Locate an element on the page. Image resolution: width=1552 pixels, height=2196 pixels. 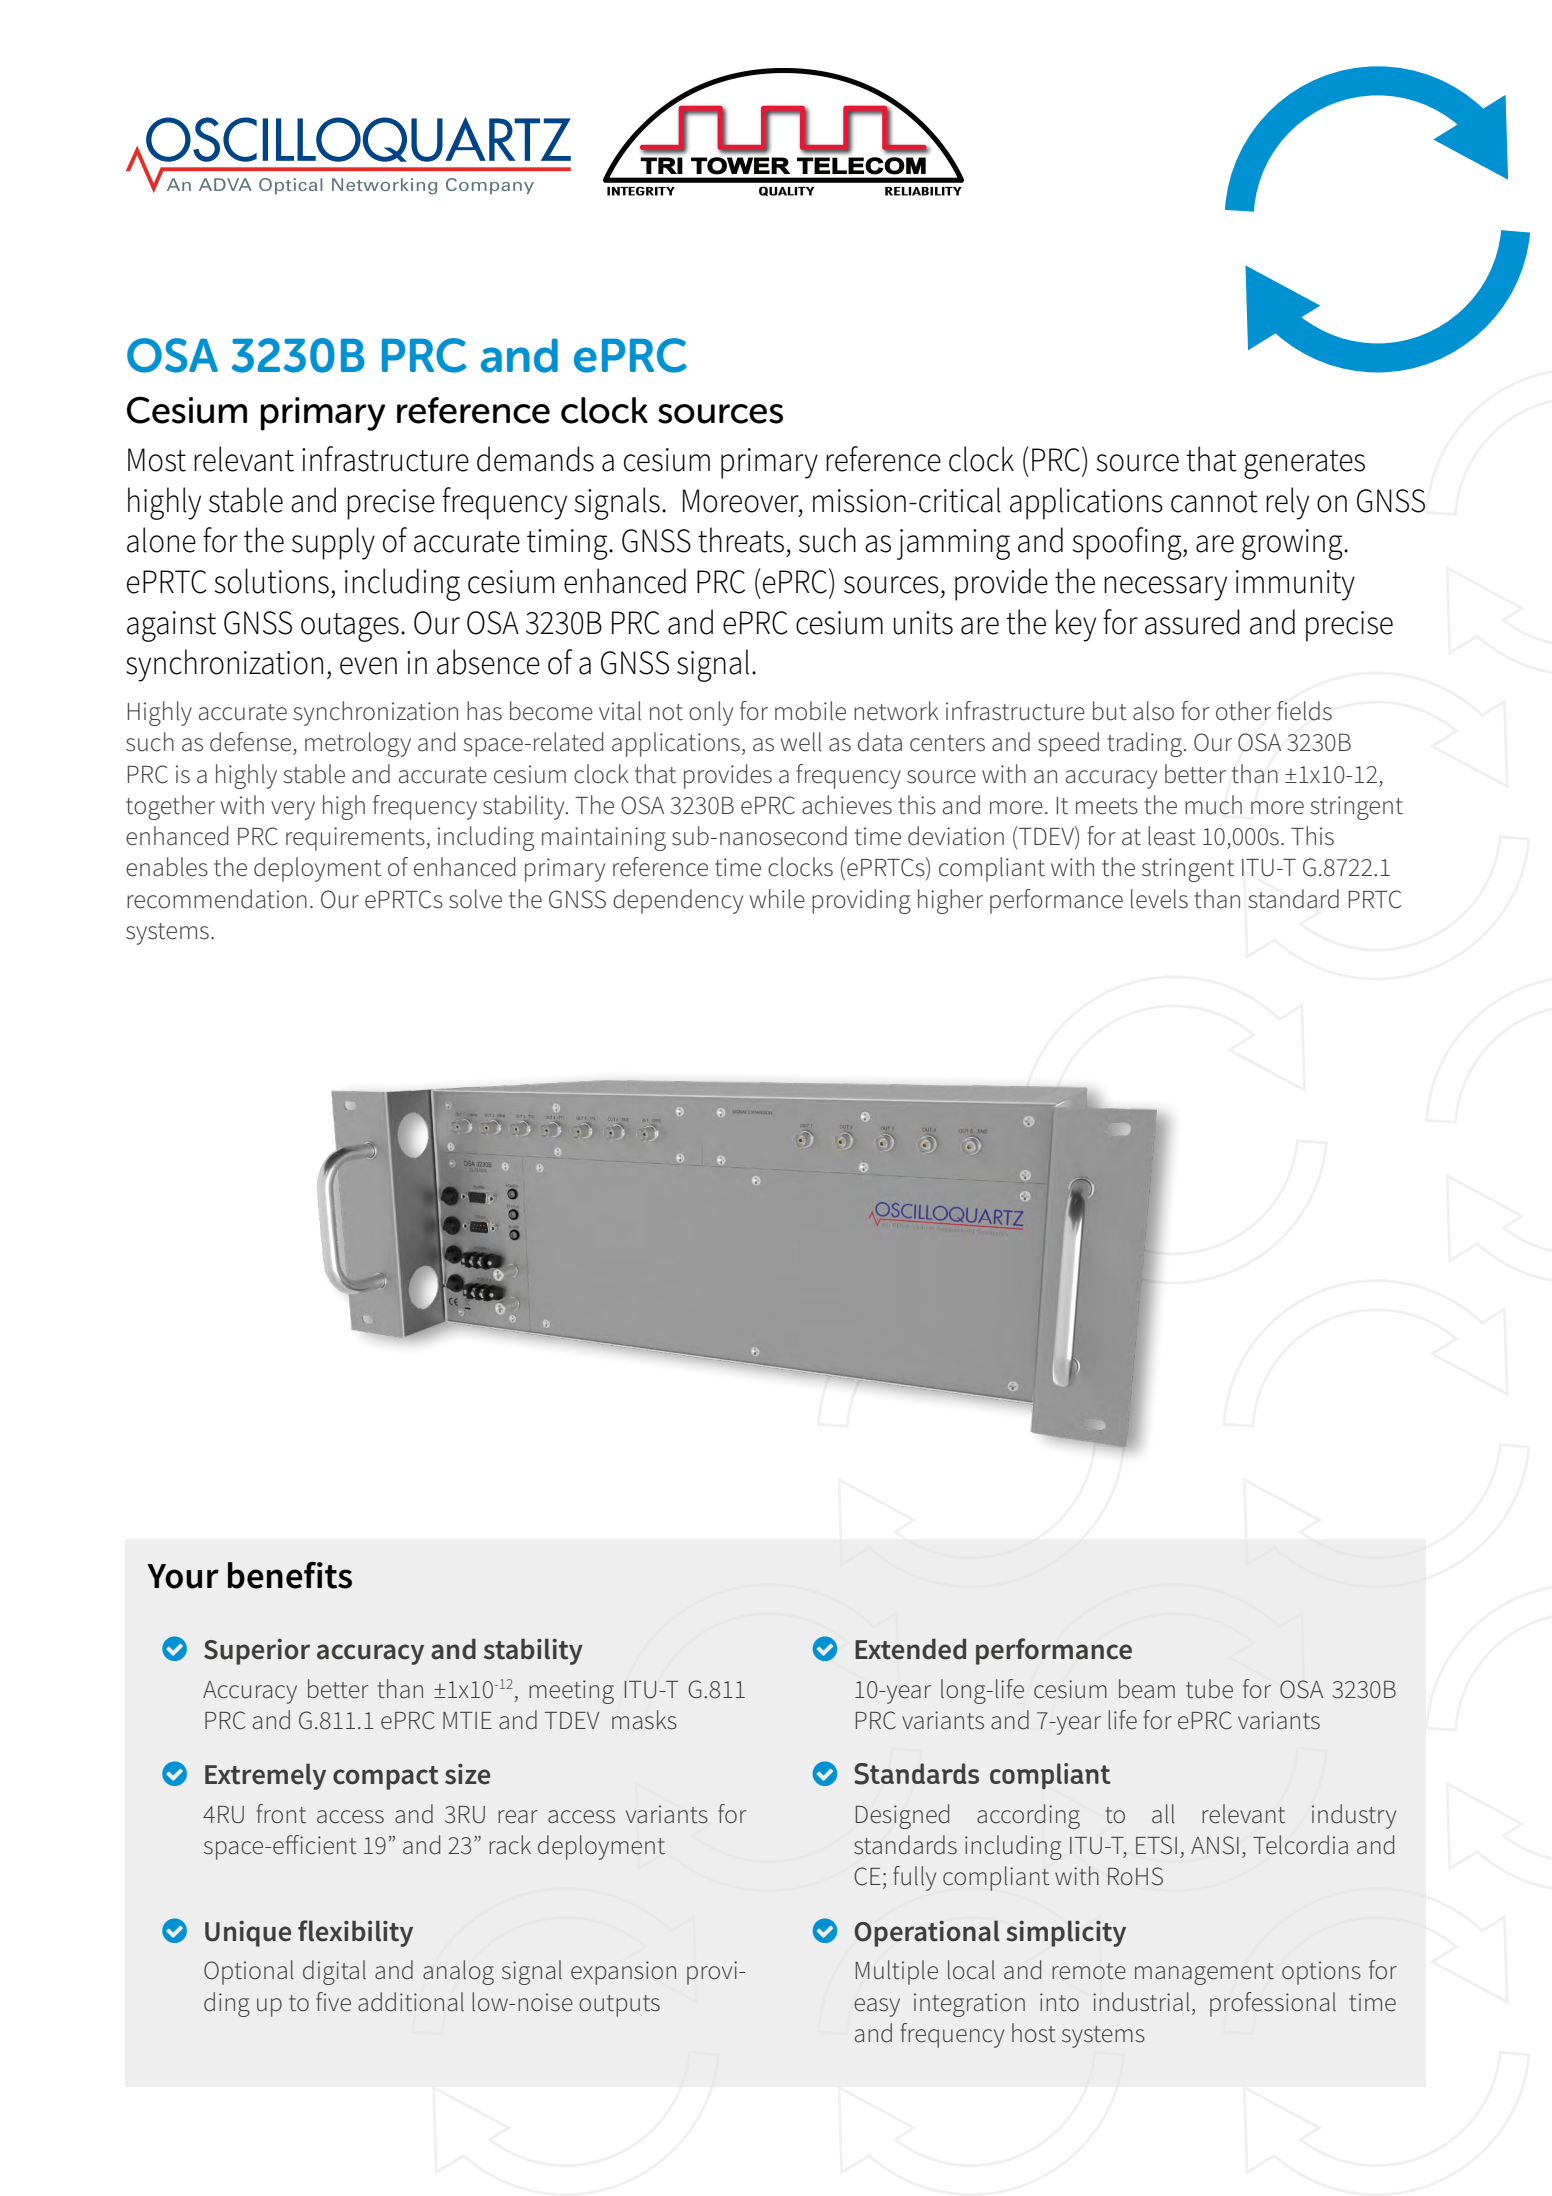
management is located at coordinates (1204, 1974).
